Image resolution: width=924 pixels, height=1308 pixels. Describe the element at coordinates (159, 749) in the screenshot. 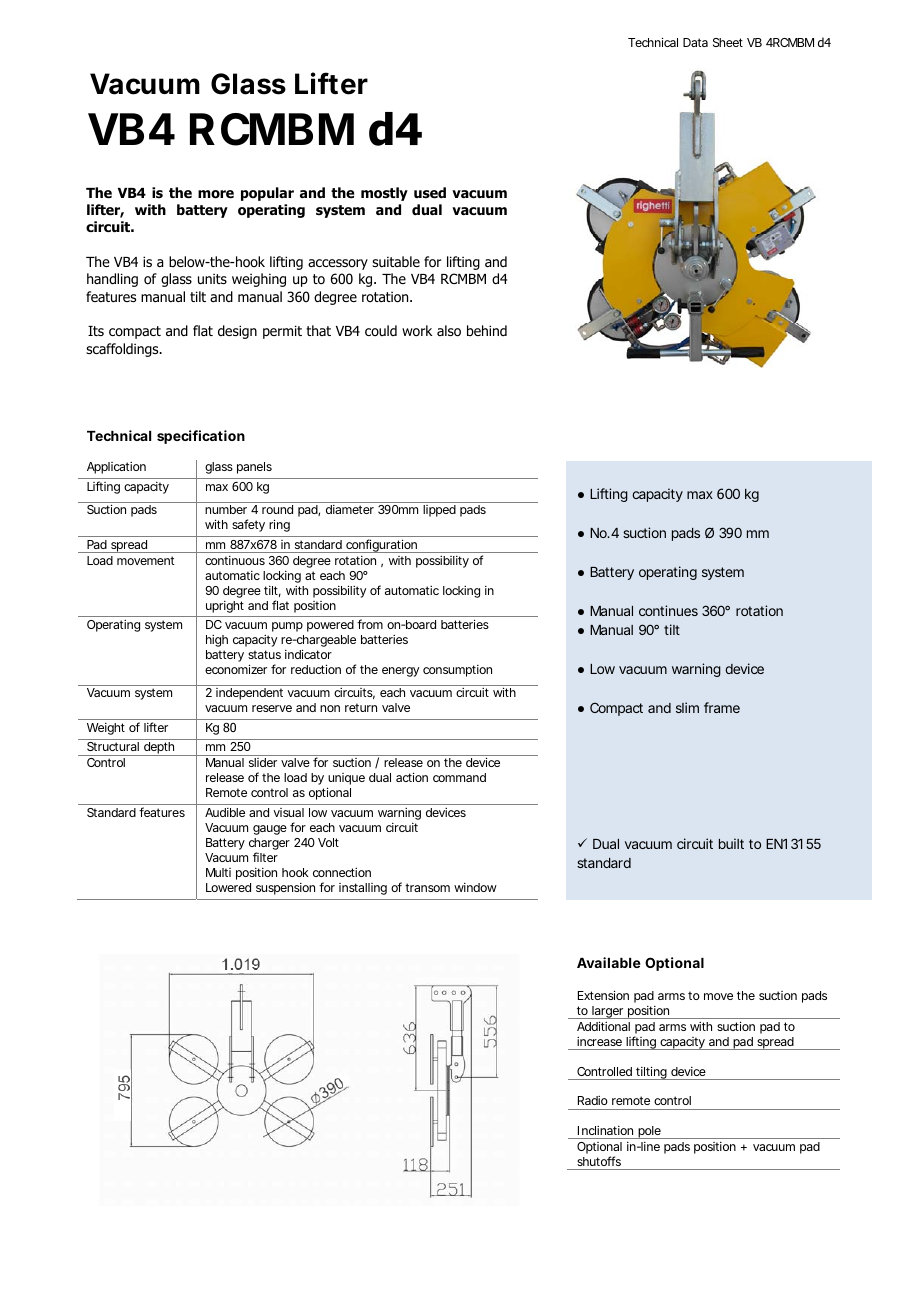

I see `depth` at that location.
